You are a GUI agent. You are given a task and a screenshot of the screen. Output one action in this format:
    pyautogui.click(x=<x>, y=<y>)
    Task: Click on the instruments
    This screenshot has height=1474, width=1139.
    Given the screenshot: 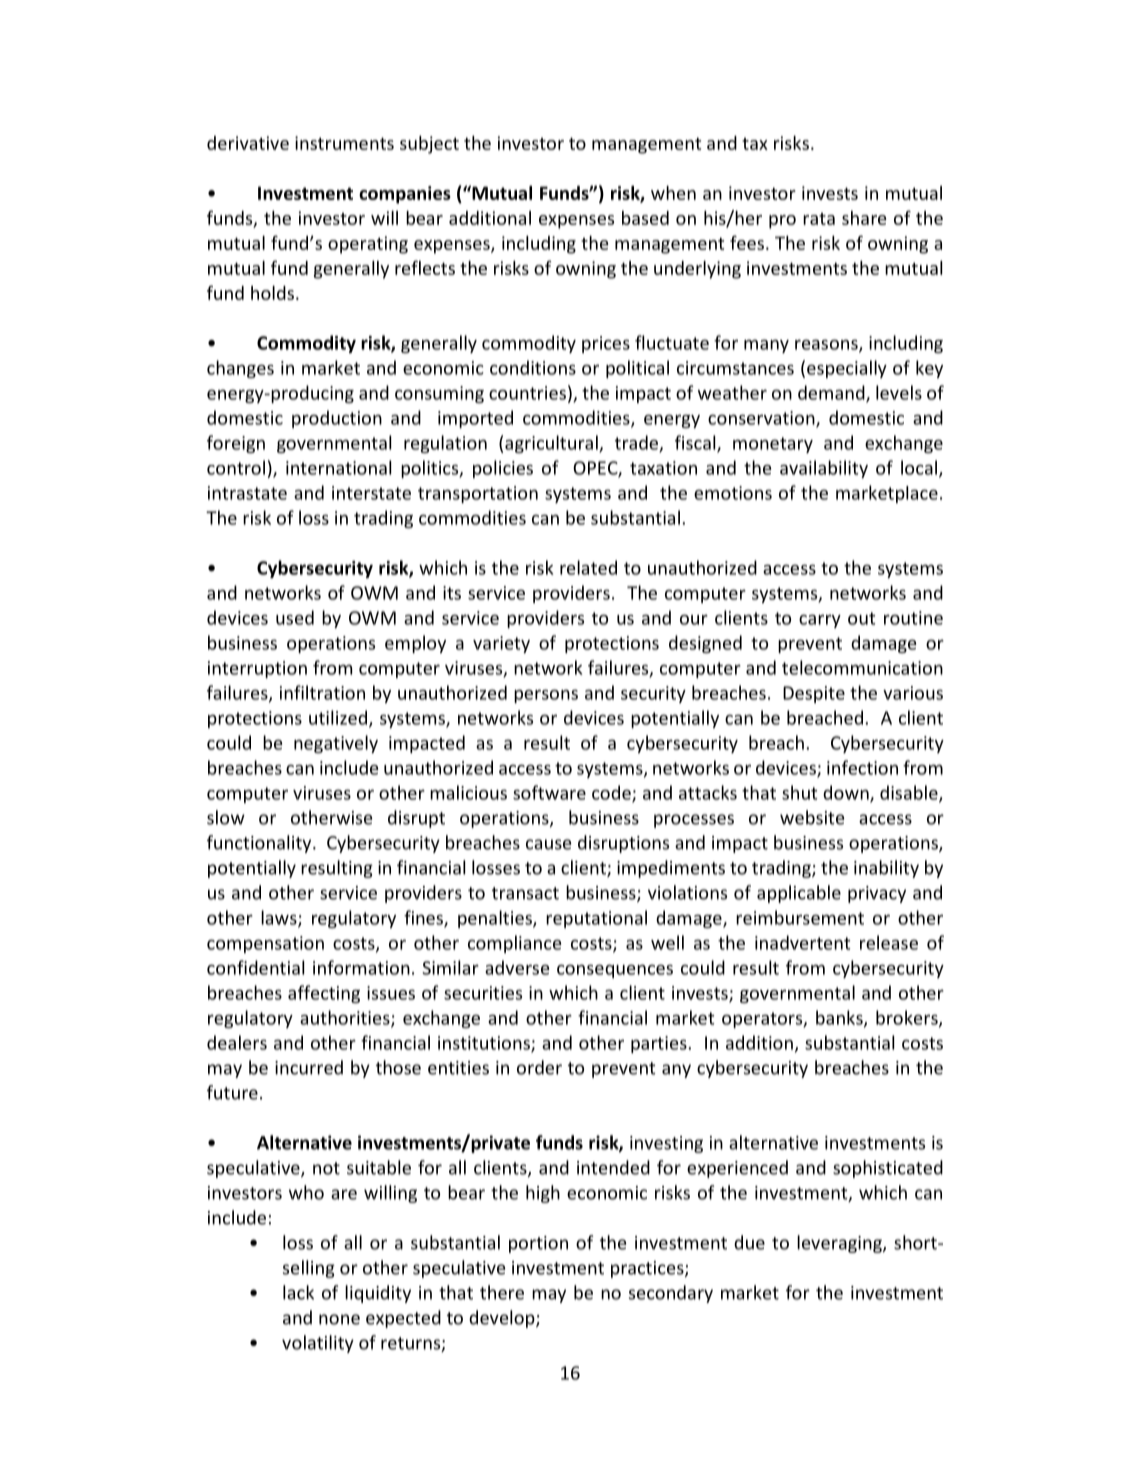 What is the action you would take?
    pyautogui.click(x=344, y=143)
